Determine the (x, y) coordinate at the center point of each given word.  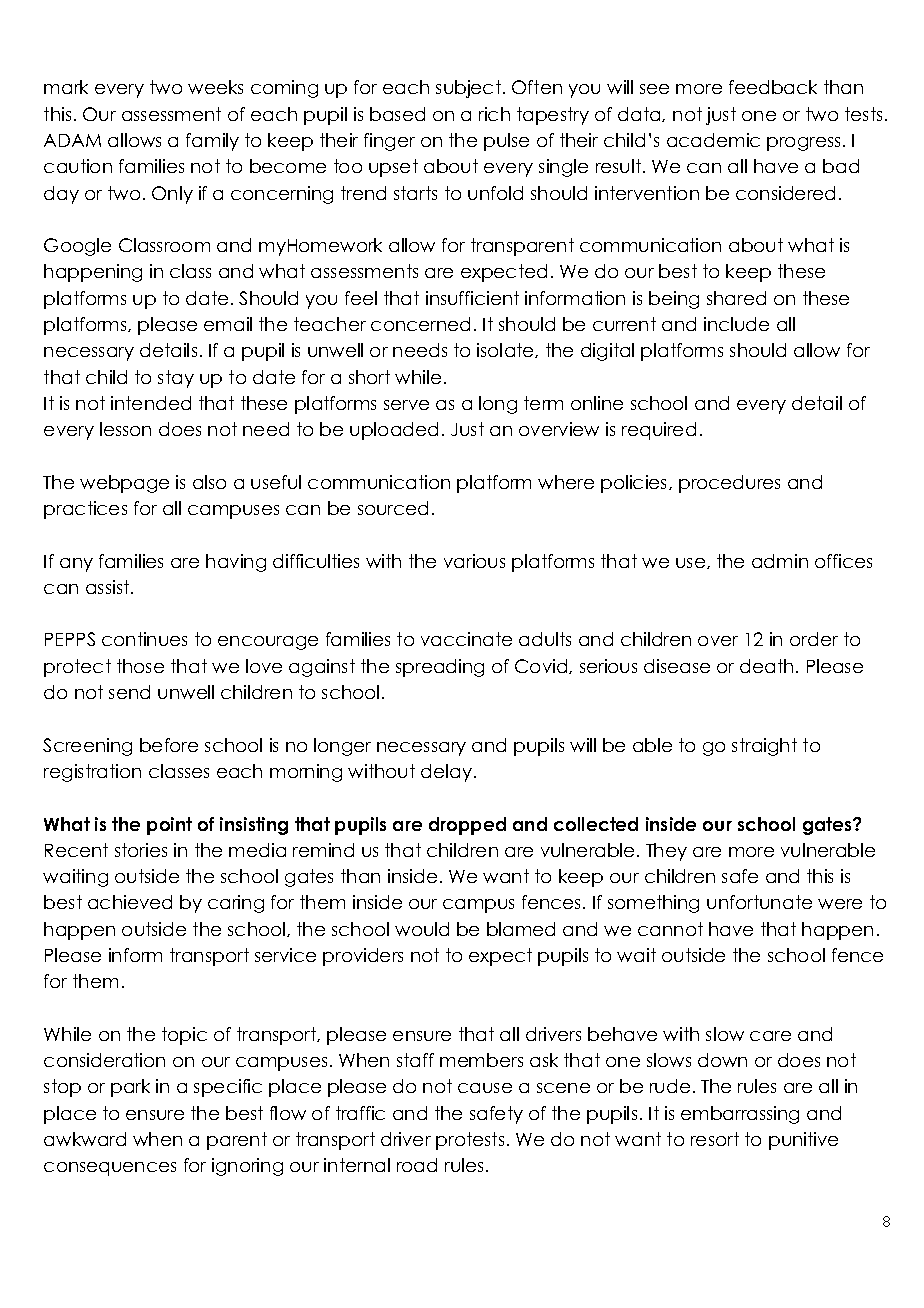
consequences (110, 1169)
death (766, 666)
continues (144, 639)
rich (494, 114)
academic (713, 140)
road (417, 1165)
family (212, 142)
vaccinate (466, 639)
